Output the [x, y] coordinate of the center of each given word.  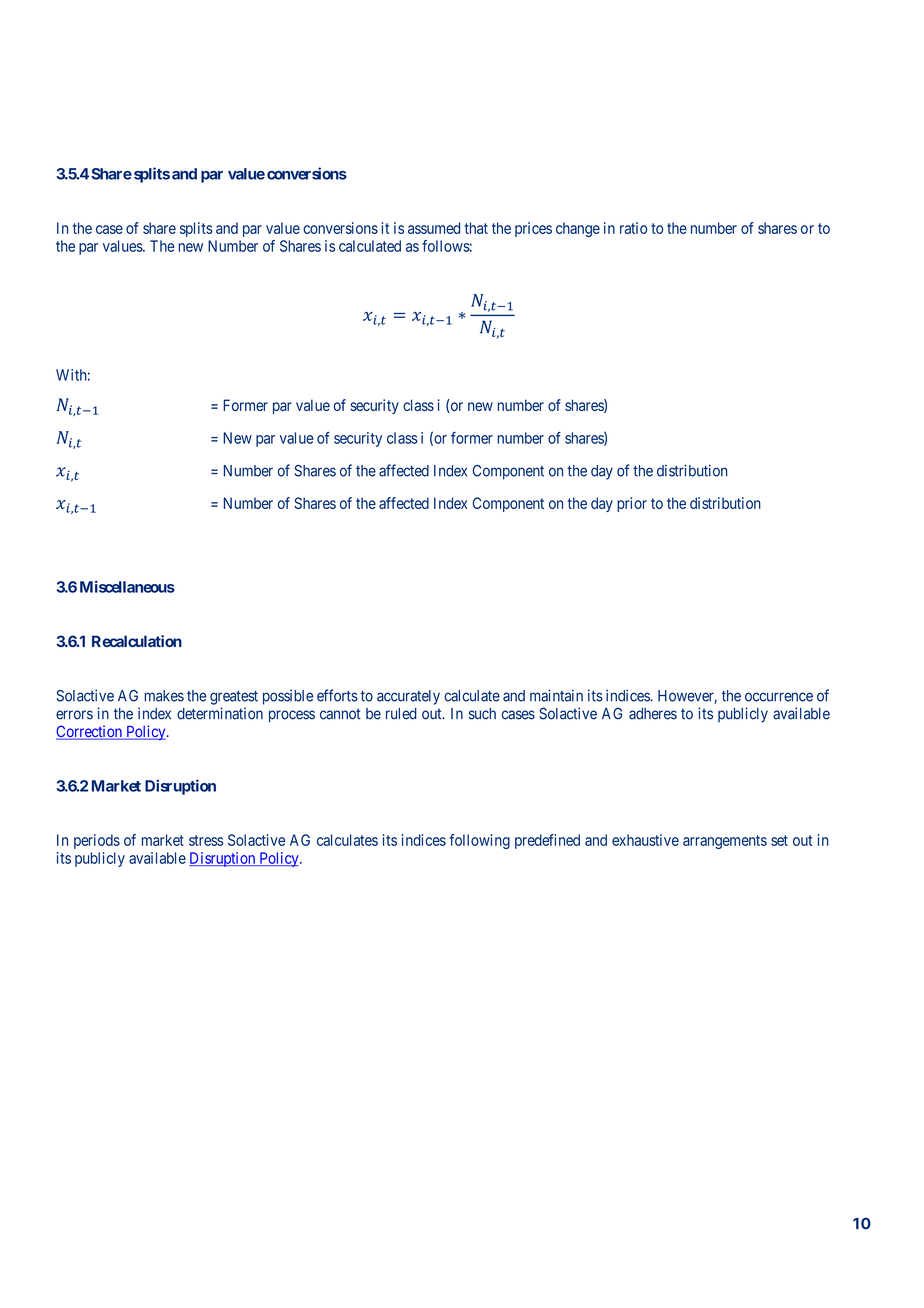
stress [206, 840]
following [479, 841]
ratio [633, 228]
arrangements [725, 842]
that [476, 228]
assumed [434, 228]
